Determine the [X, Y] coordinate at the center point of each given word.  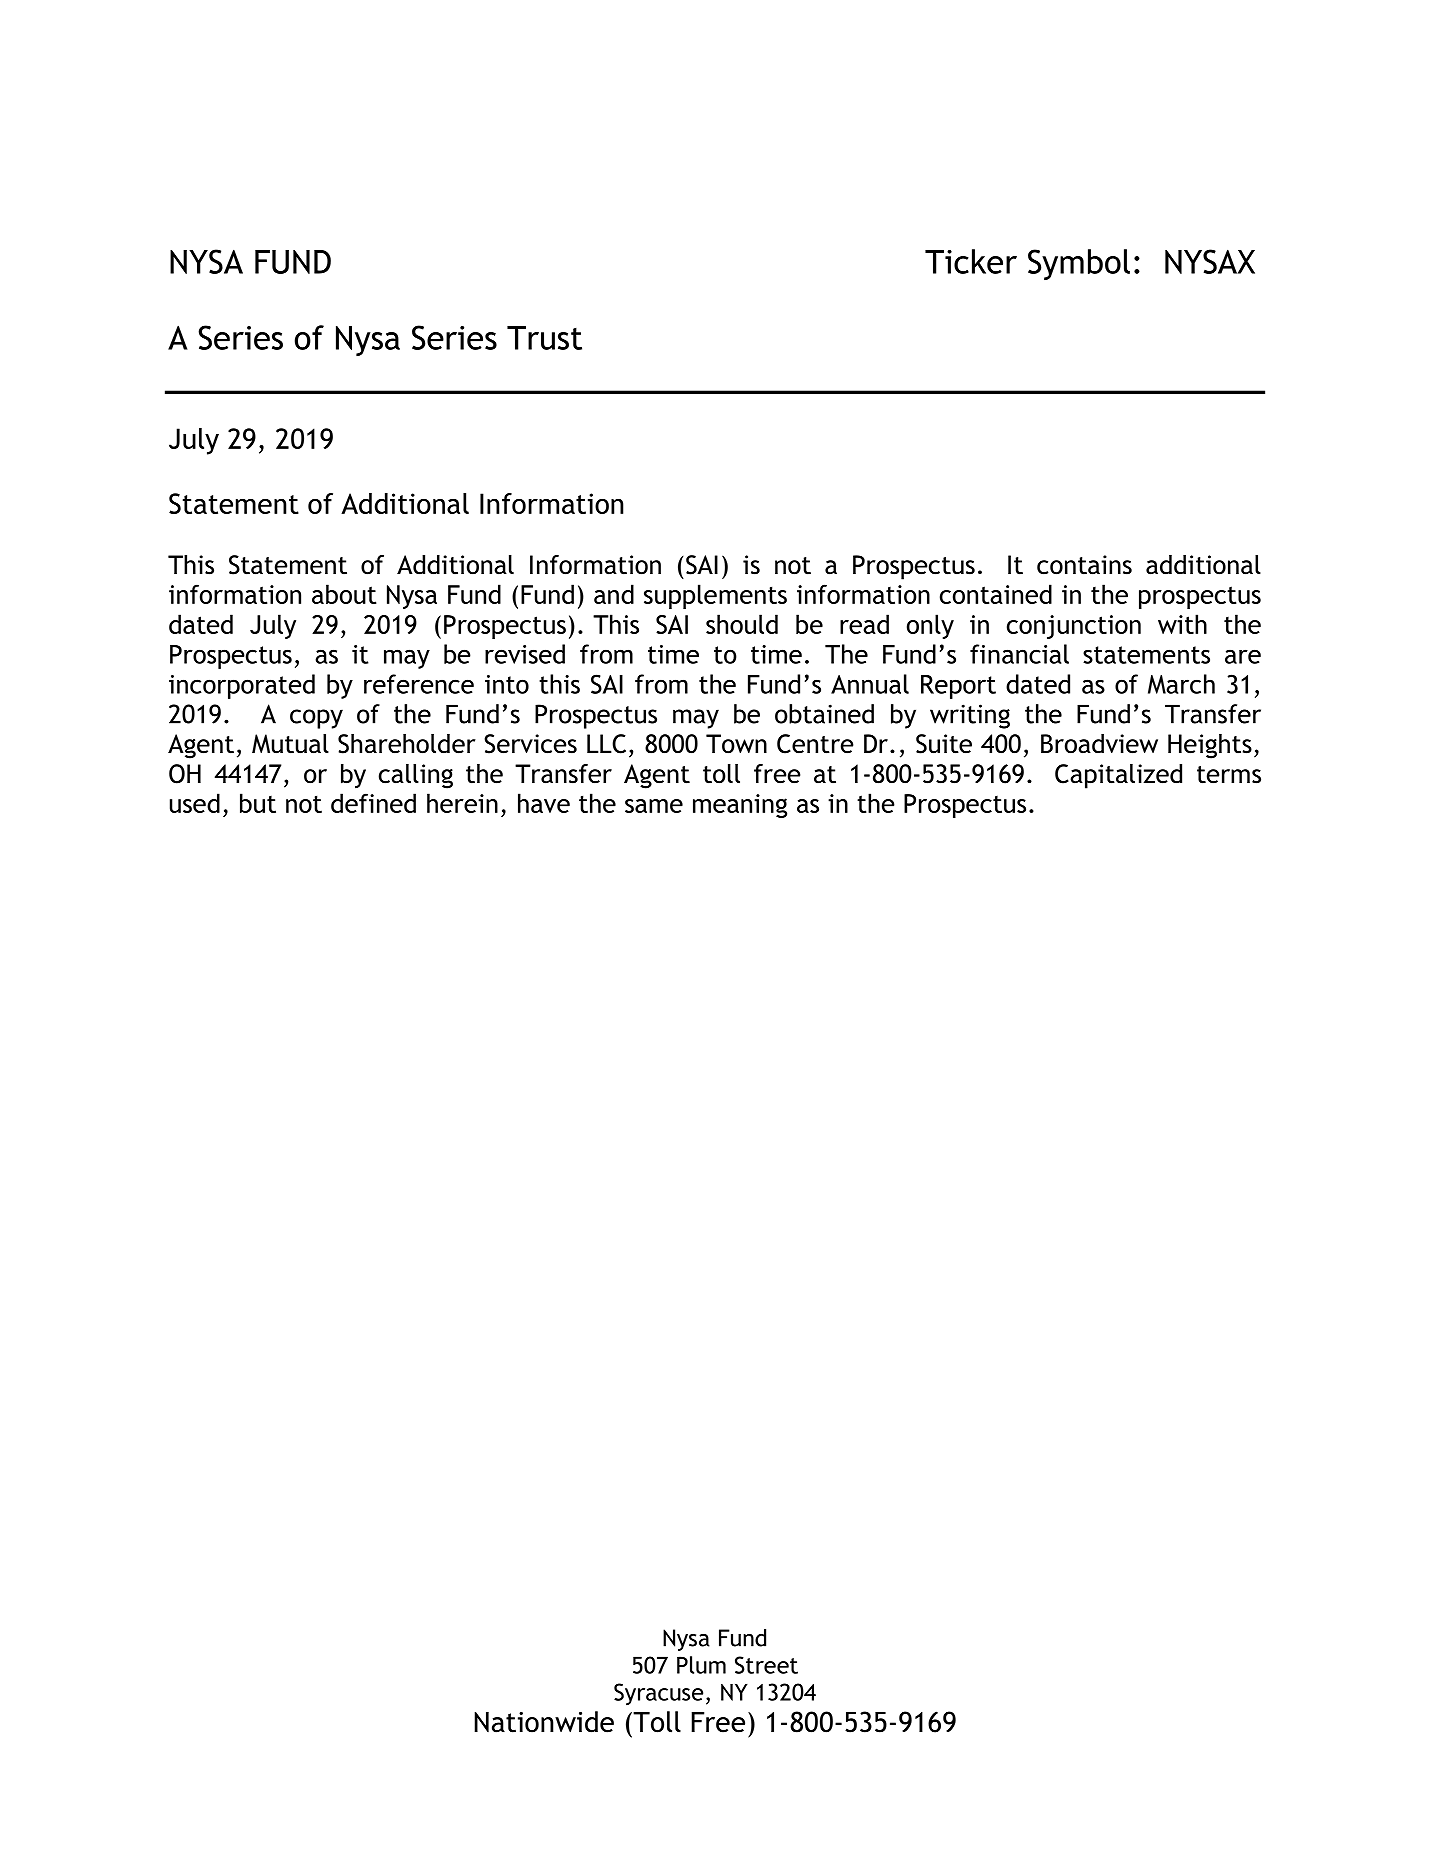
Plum [701, 1665]
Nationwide [544, 1722]
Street [766, 1665]
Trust [544, 338]
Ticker [971, 261]
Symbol [1079, 264]
